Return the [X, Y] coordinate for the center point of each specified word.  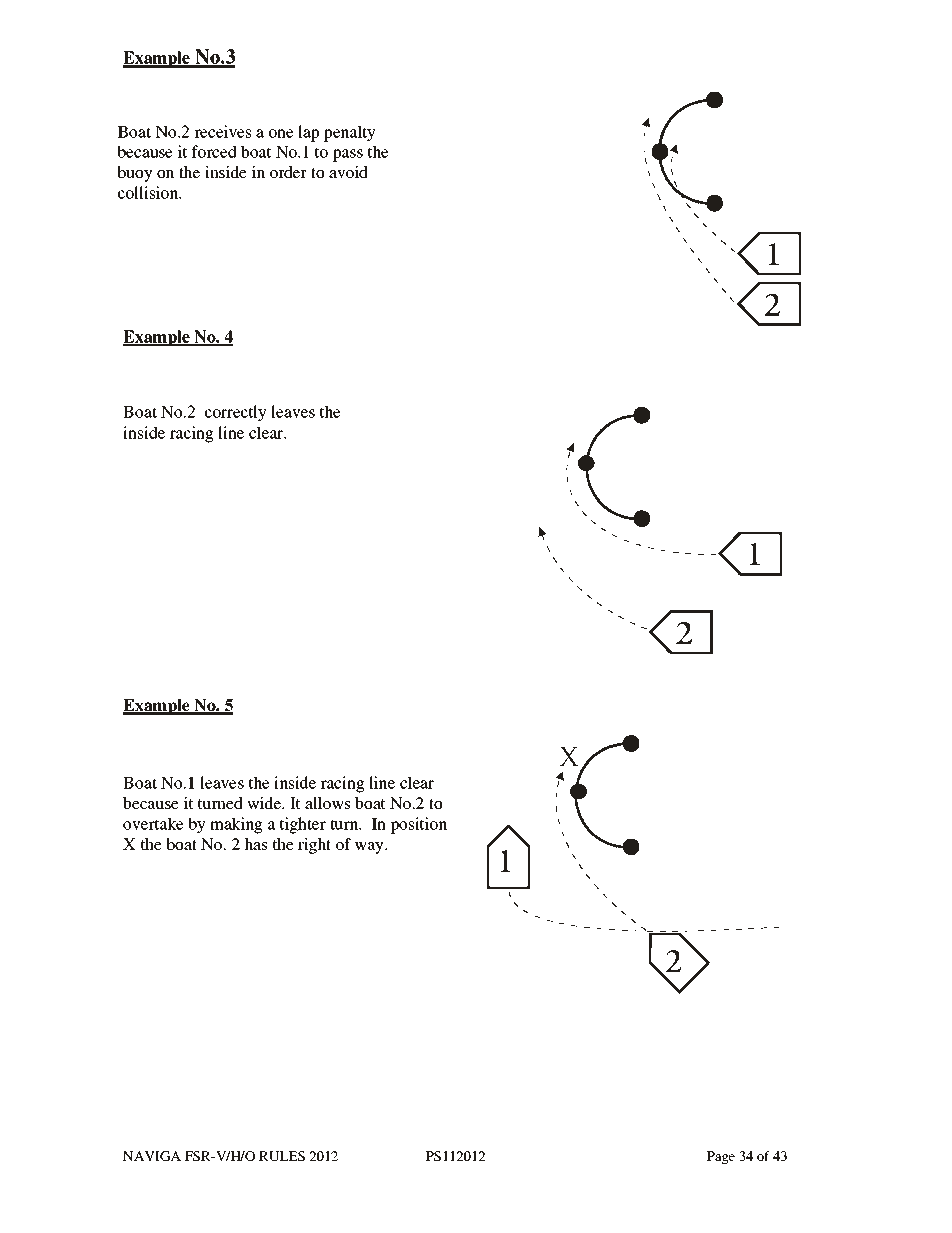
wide [265, 803]
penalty [350, 133]
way [370, 848]
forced [214, 151]
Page [720, 1157]
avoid [348, 172]
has [255, 844]
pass [348, 155]
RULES [282, 1156]
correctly [236, 413]
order [288, 172]
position [418, 825]
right [314, 846]
